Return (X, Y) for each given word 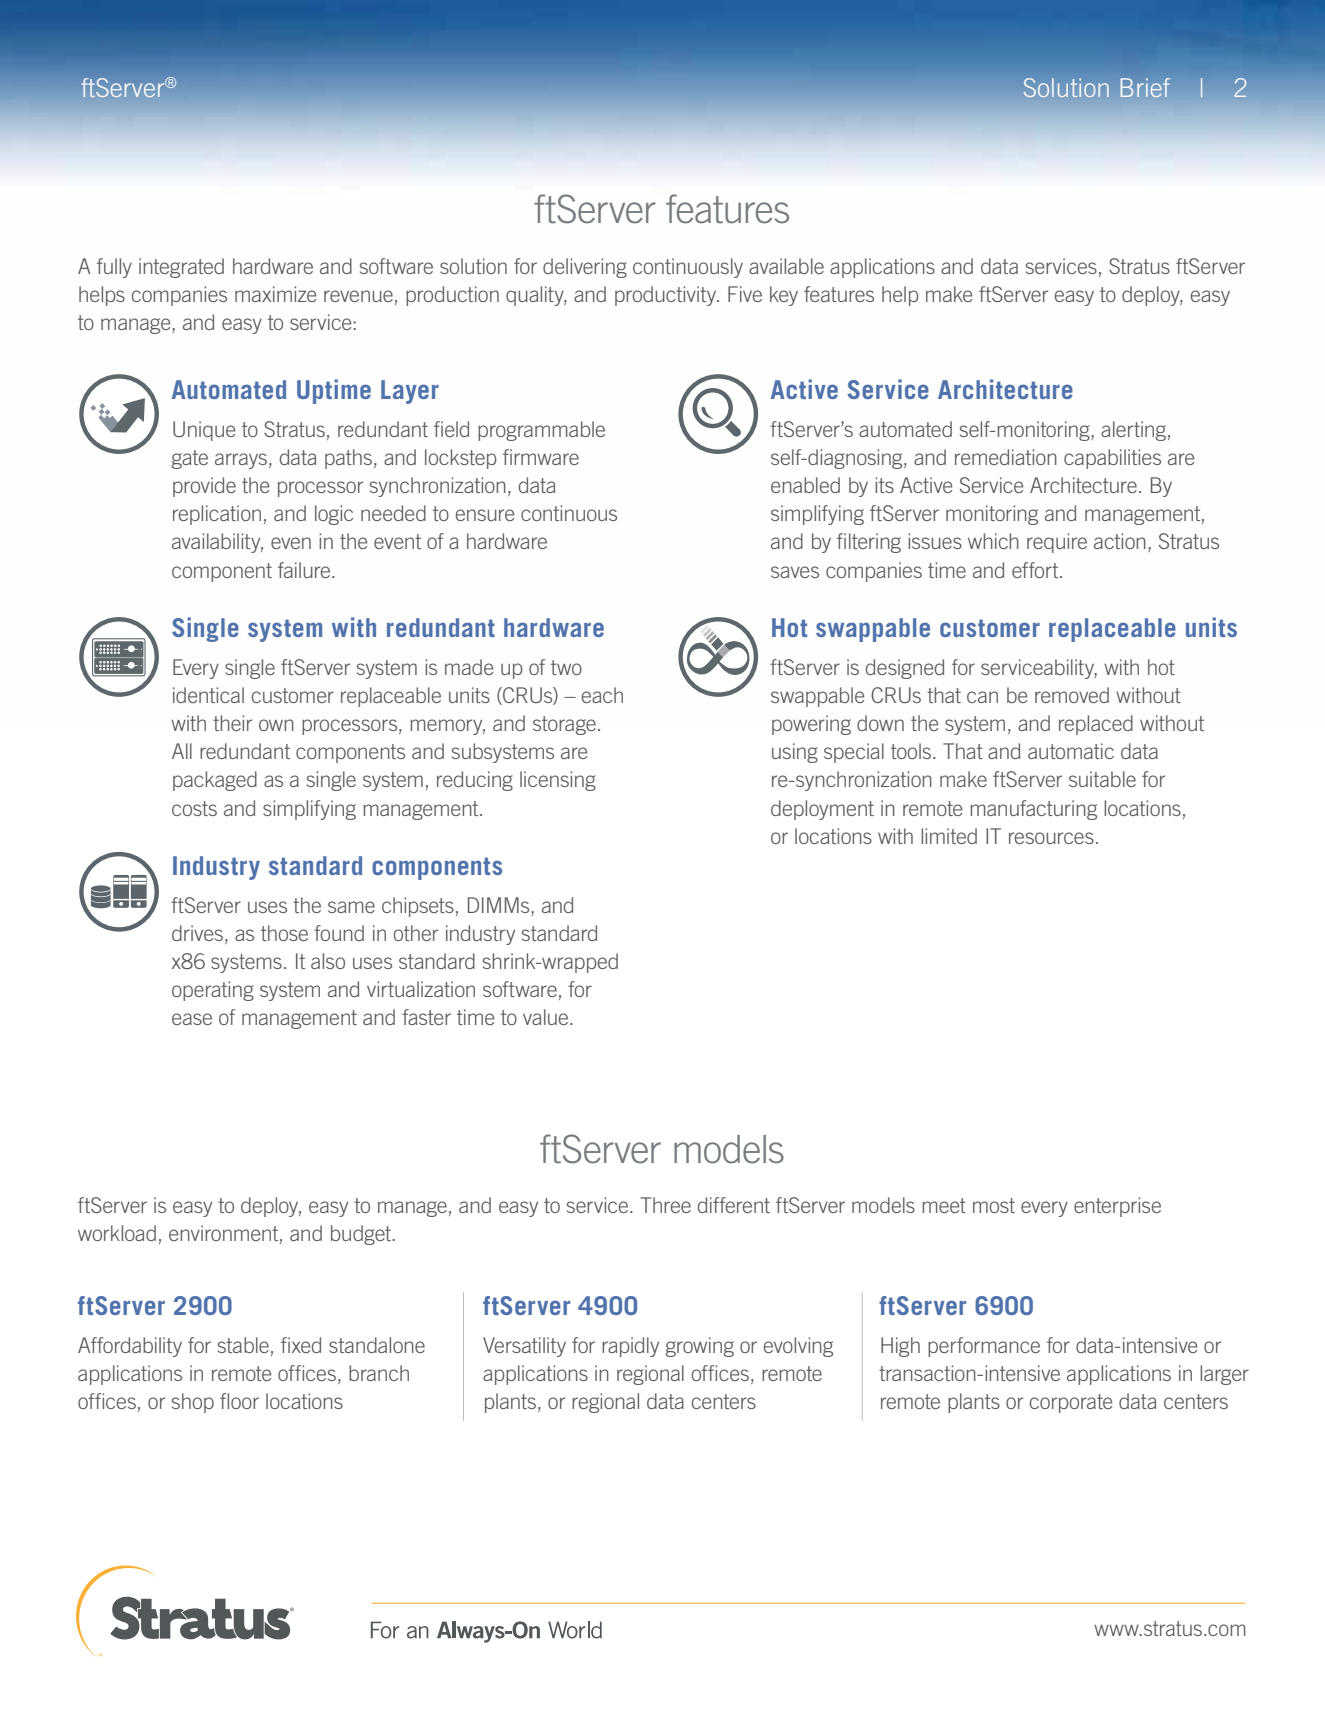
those (284, 933)
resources (1051, 838)
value (547, 1017)
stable (243, 1345)
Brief (1145, 87)
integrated (181, 268)
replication (217, 515)
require (1057, 543)
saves (795, 572)
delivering (585, 268)
